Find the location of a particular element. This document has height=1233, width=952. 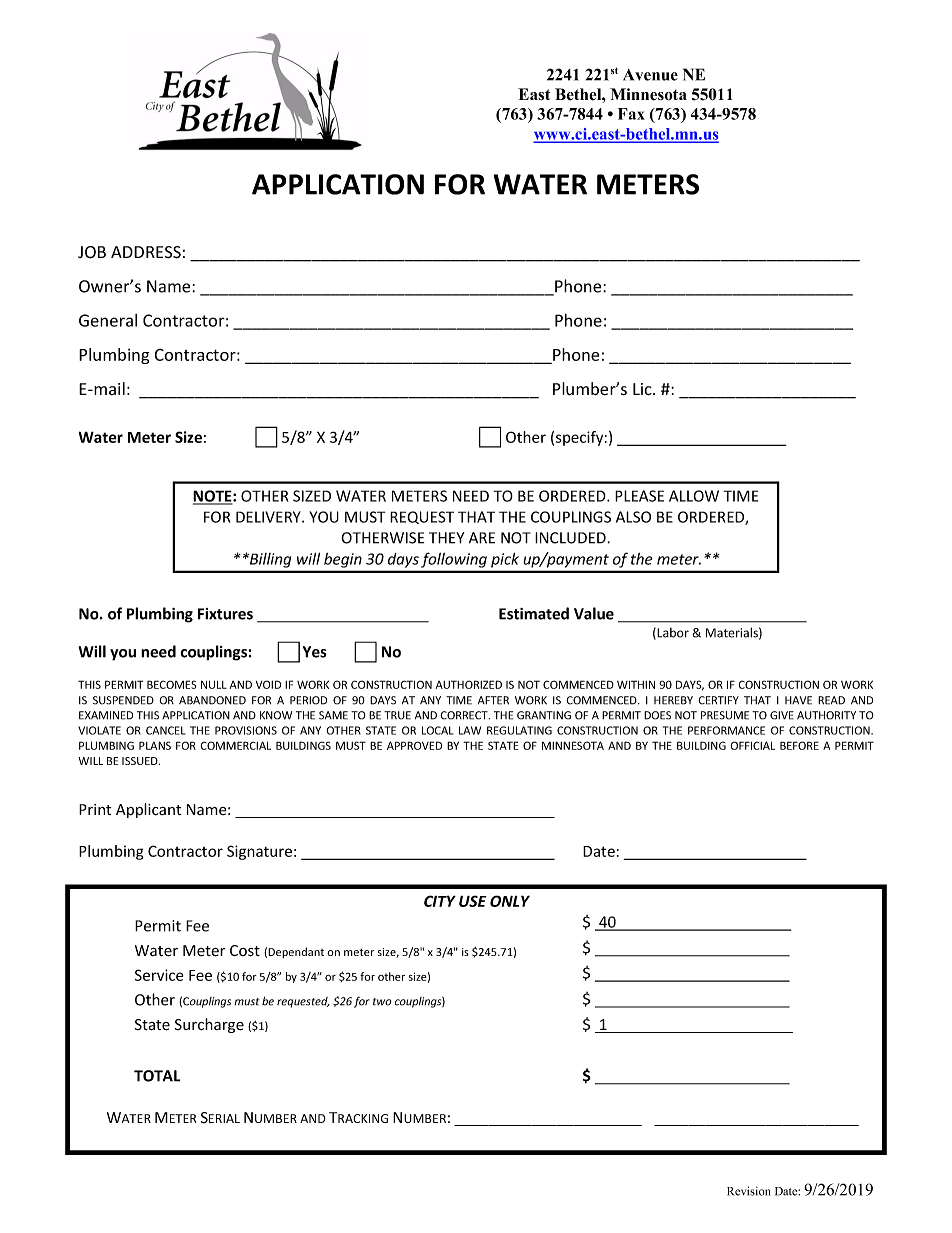

APPROVED is located at coordinates (414, 745).
